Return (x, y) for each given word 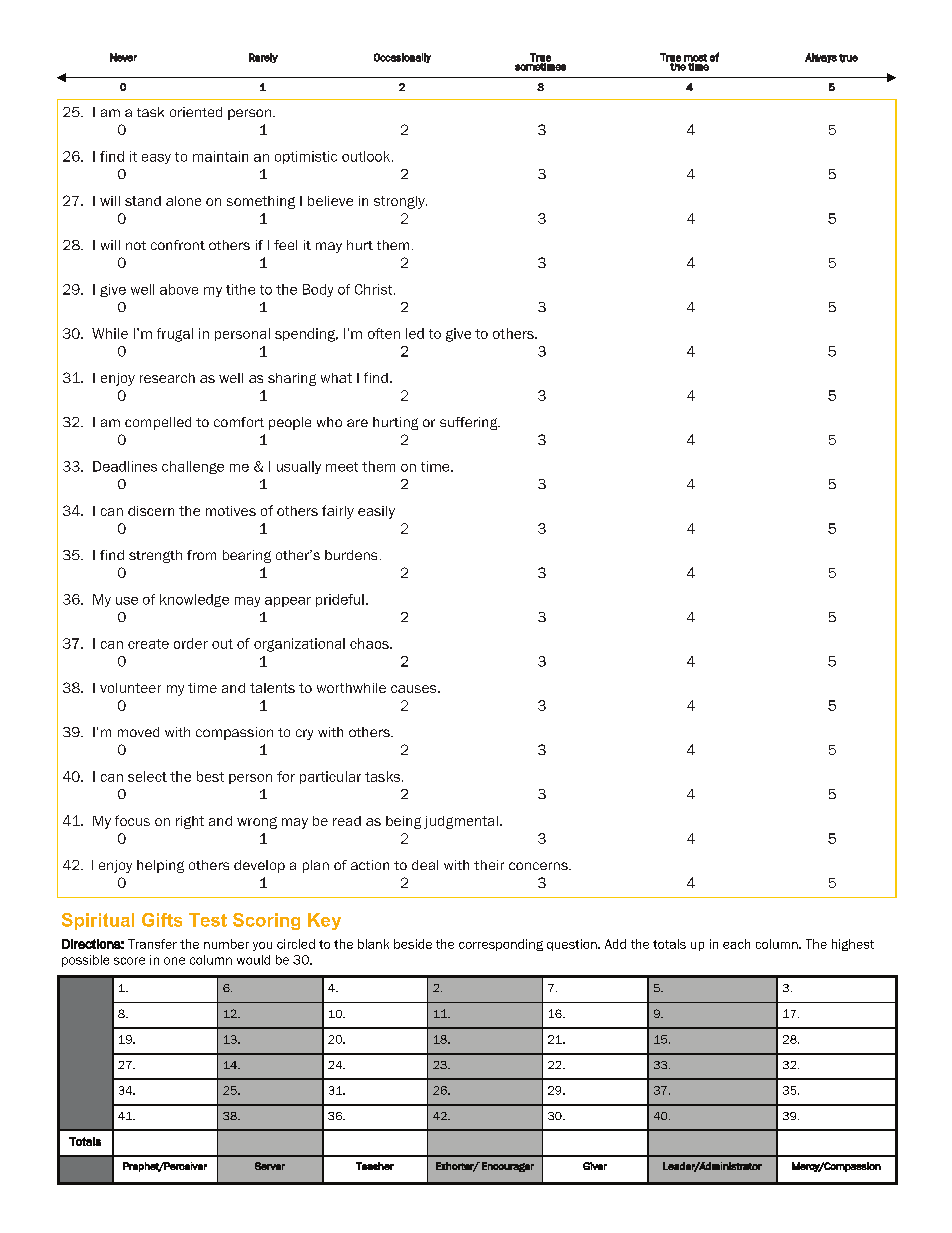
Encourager (508, 1167)
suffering (470, 423)
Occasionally (402, 58)
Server (270, 1166)
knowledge (194, 600)
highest (853, 945)
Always (821, 58)
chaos (370, 643)
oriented (196, 112)
